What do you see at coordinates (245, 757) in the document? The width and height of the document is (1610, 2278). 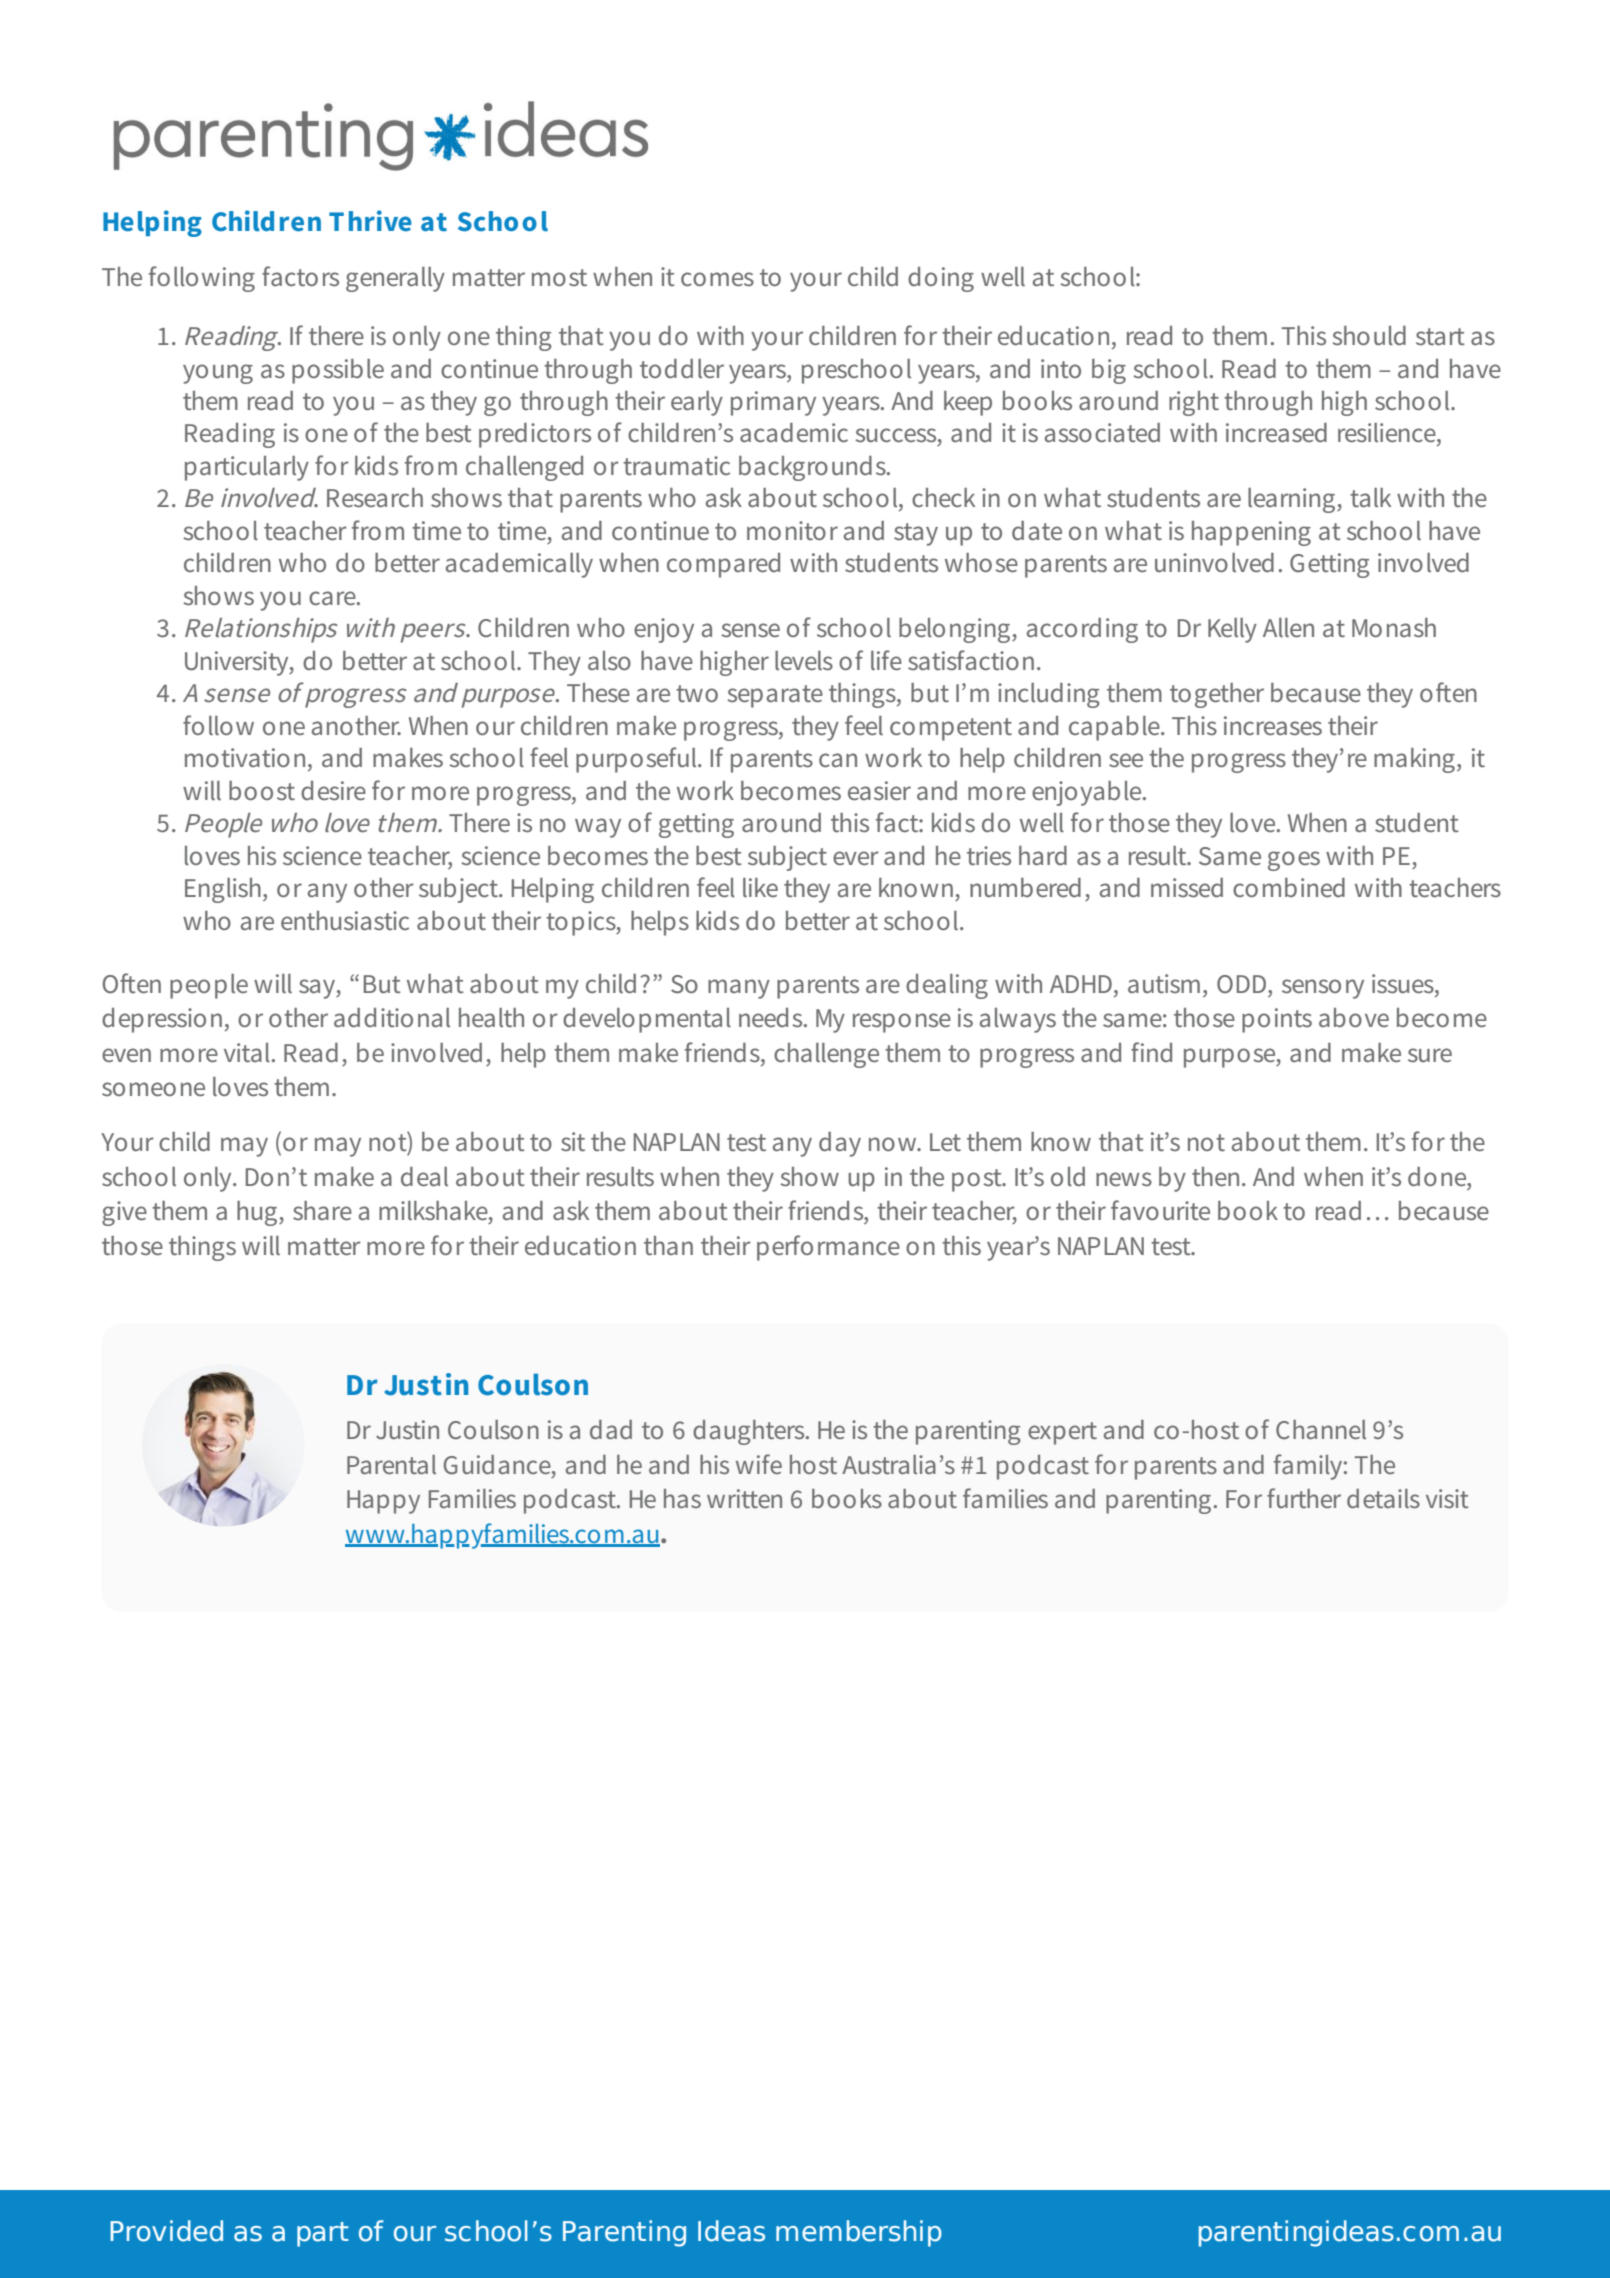 I see `motivation` at bounding box center [245, 757].
